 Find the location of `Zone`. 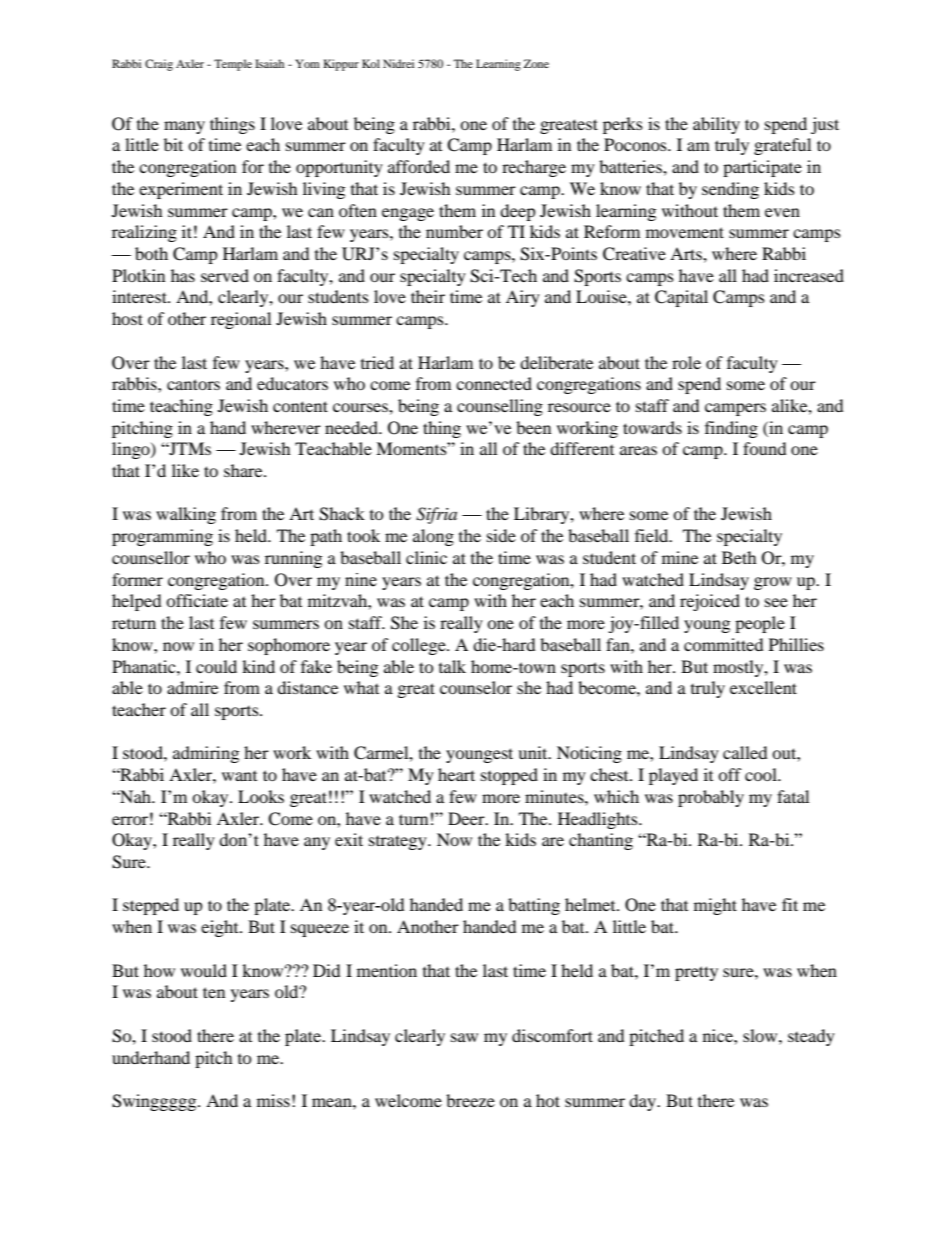

Zone is located at coordinates (536, 63).
